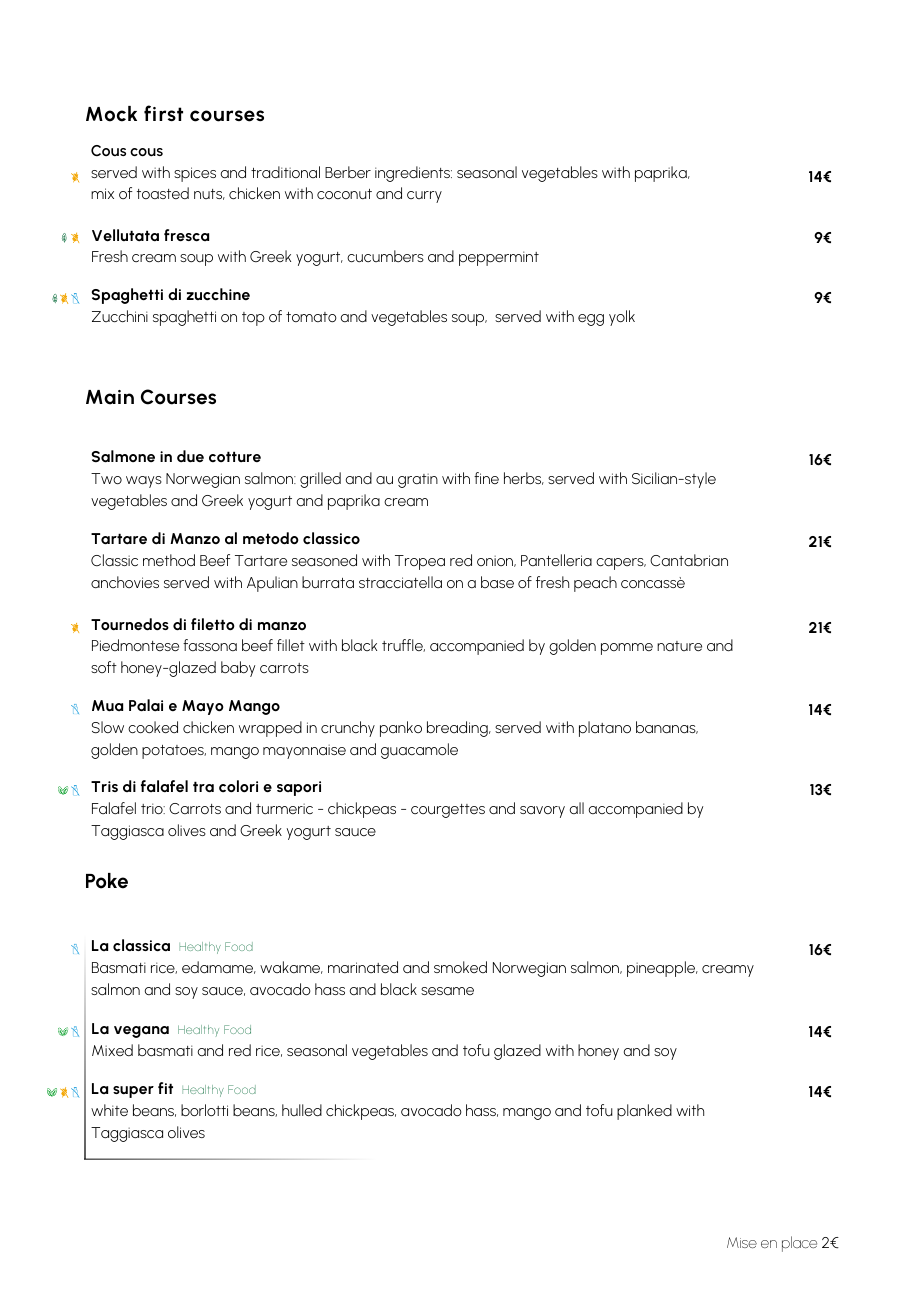 The width and height of the image is (924, 1308). Describe the element at coordinates (622, 318) in the image. I see `yolk` at that location.
